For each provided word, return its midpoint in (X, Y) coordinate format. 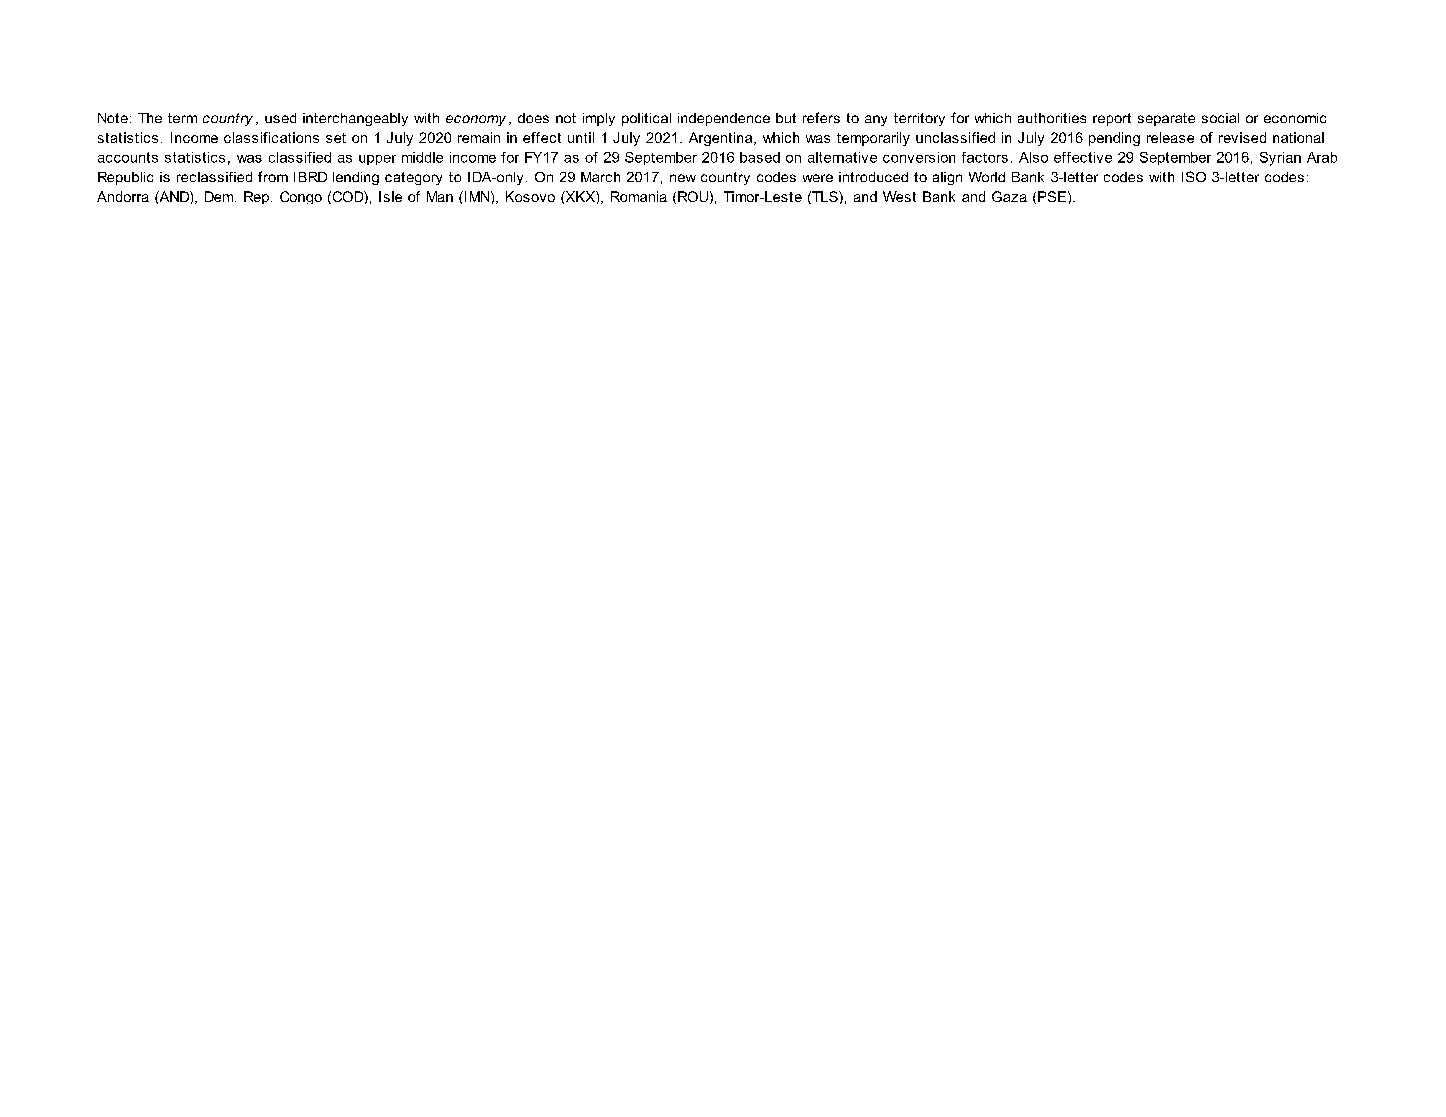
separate (1166, 119)
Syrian (1280, 159)
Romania (639, 196)
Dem (220, 196)
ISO (1194, 176)
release (1170, 137)
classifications (271, 137)
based (760, 157)
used (280, 118)
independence (724, 119)
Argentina (722, 139)
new (683, 178)
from (273, 176)
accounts (128, 157)
